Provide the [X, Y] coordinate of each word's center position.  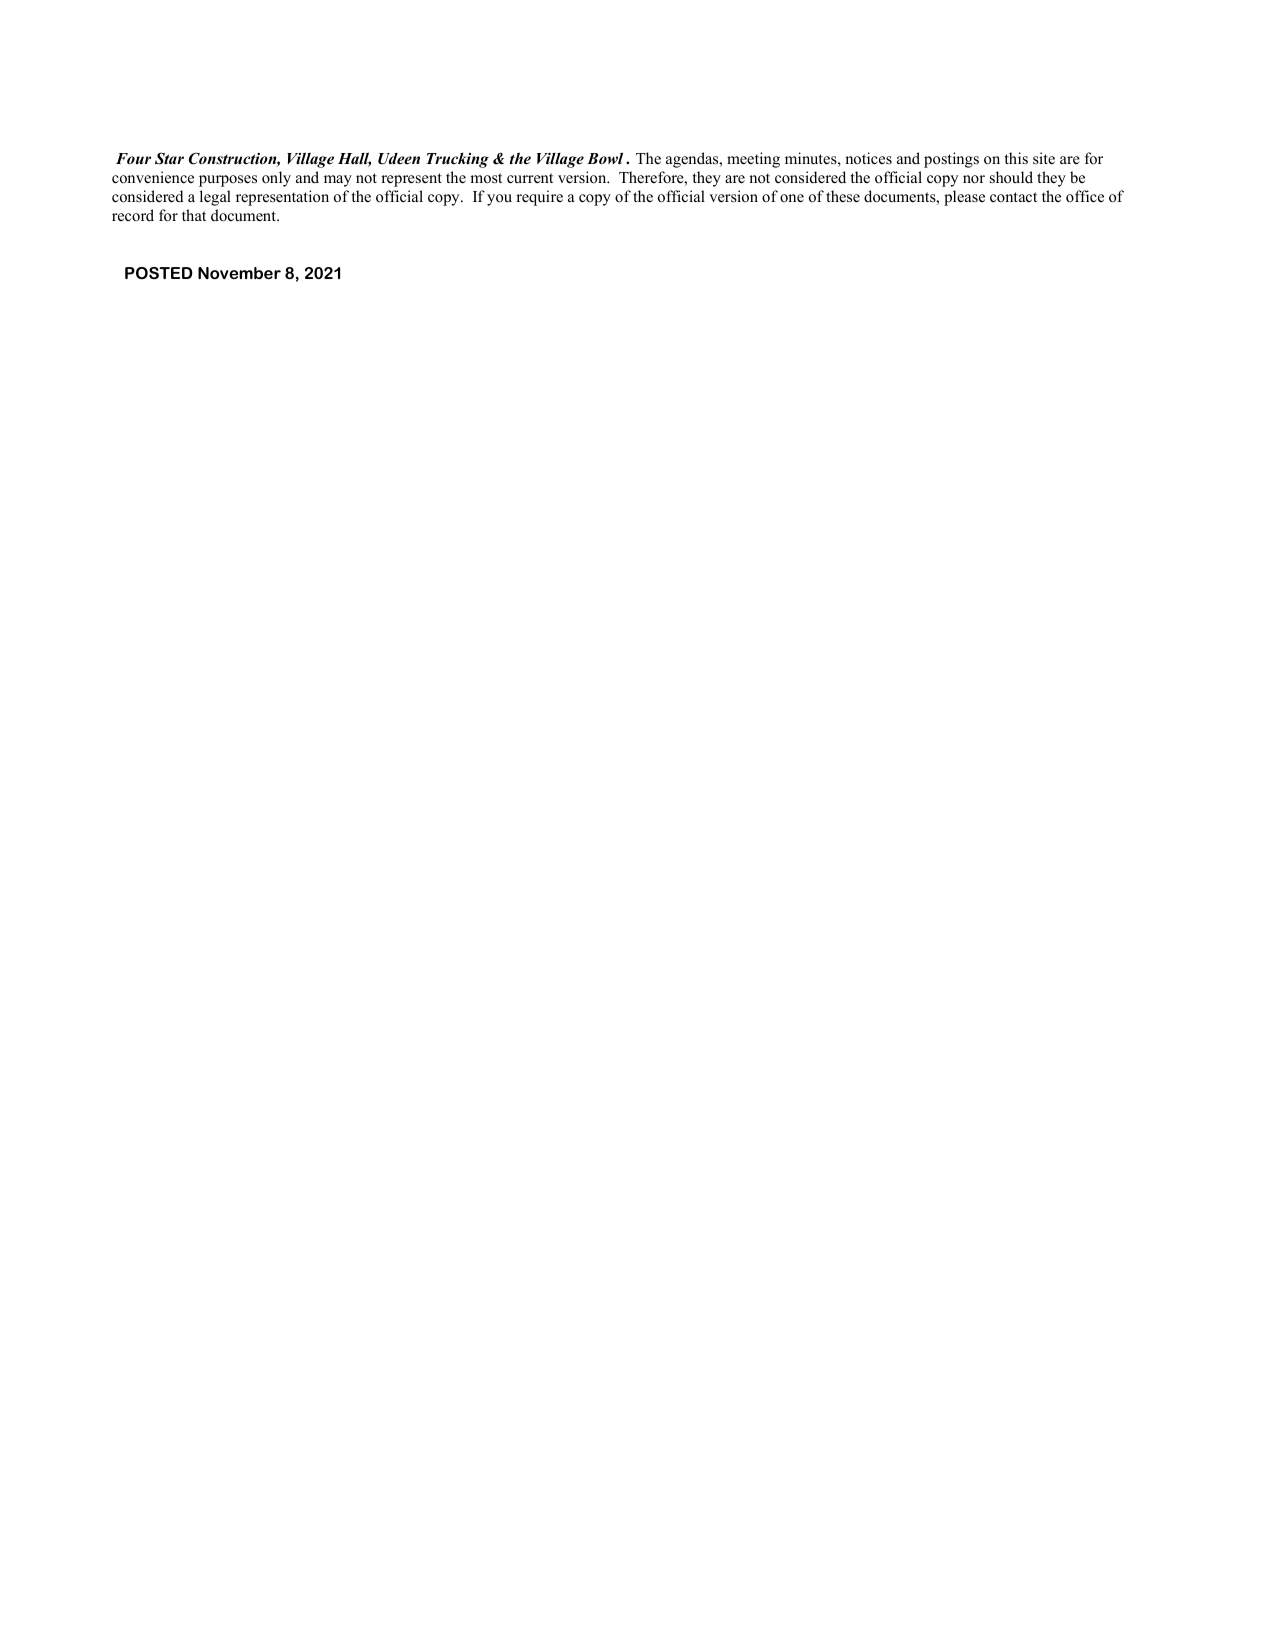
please [964, 198]
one [792, 198]
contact [1013, 197]
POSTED [159, 273]
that [194, 215]
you [499, 200]
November [239, 273]
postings [951, 160]
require [539, 198]
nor [974, 179]
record [133, 215]
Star [169, 159]
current [530, 178]
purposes [228, 181]
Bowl [605, 158]
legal [215, 198]
